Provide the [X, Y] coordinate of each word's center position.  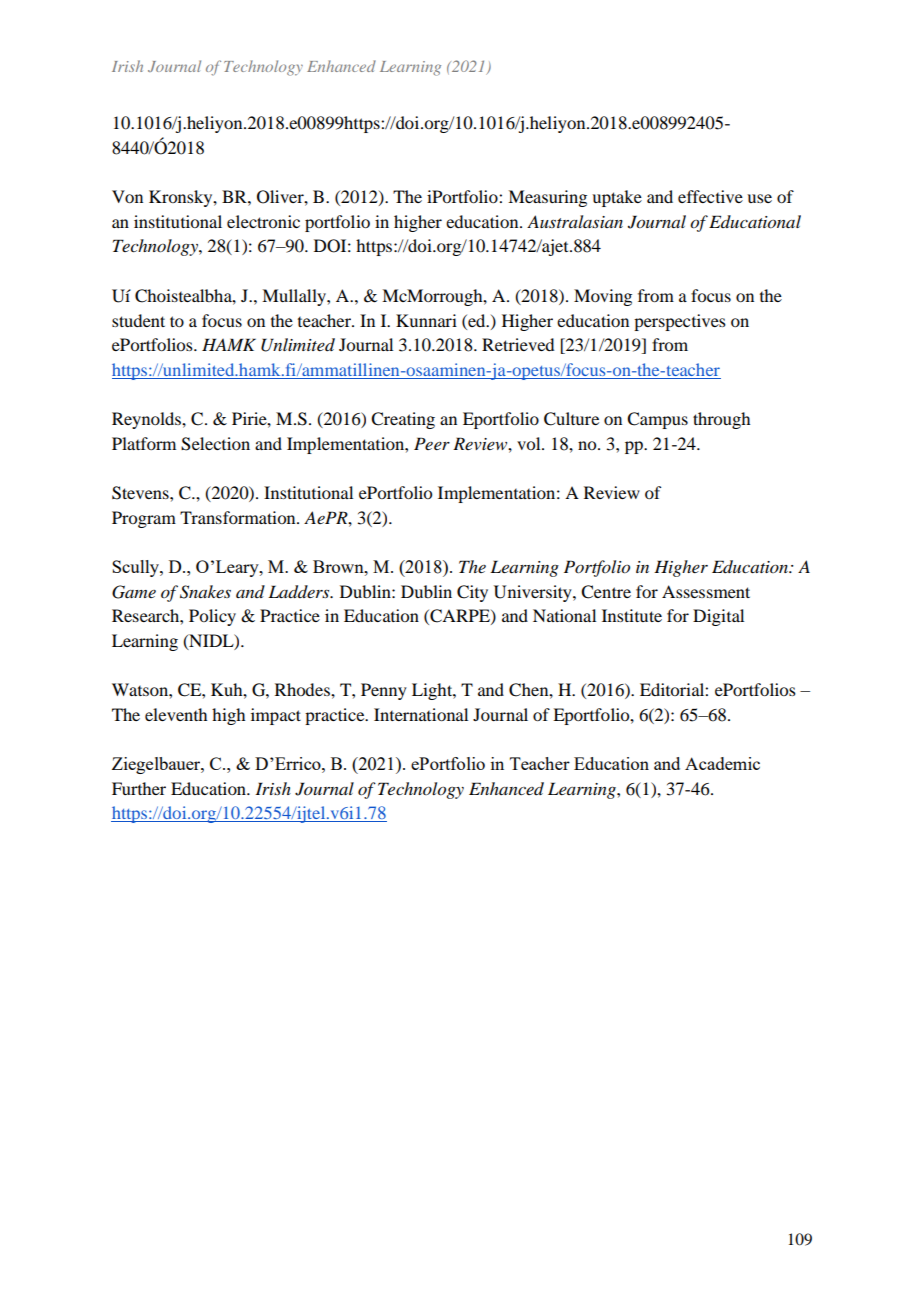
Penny [384, 691]
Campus [657, 420]
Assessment [706, 591]
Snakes [205, 592]
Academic [722, 763]
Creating [403, 420]
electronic [263, 221]
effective [710, 196]
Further [139, 788]
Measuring [547, 198]
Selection [215, 444]
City [472, 593]
